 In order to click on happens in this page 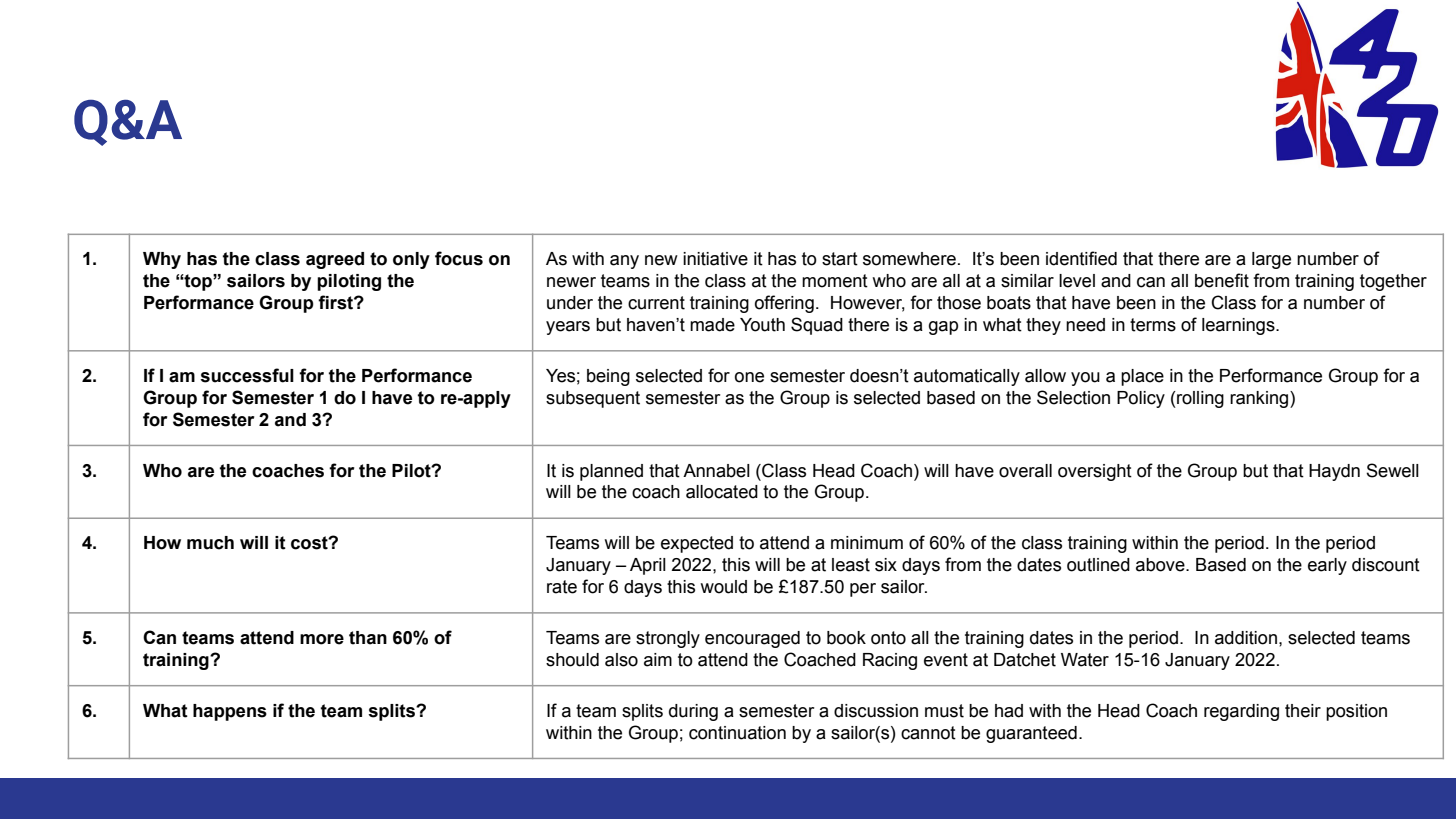, I will do `click(230, 712)`.
